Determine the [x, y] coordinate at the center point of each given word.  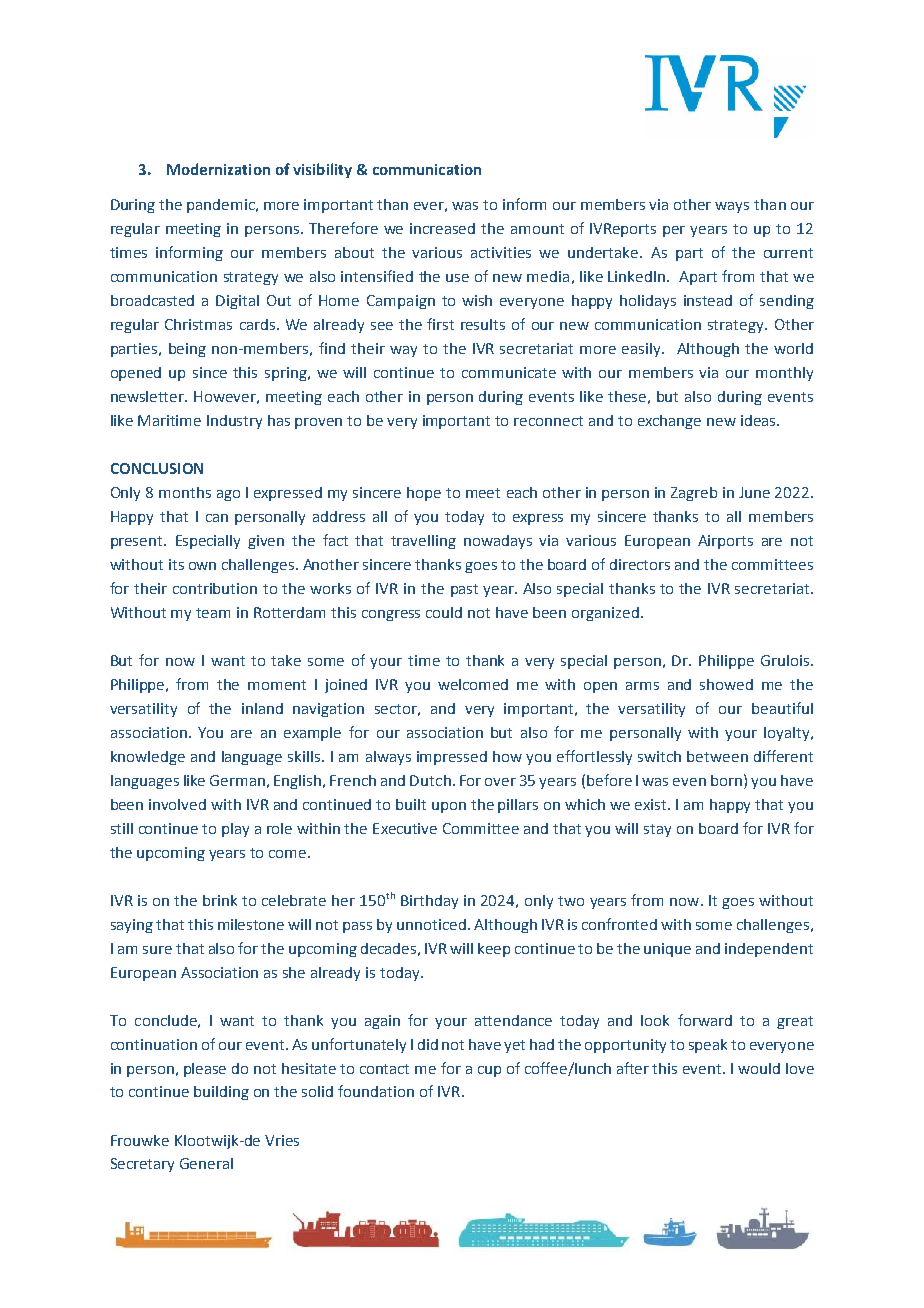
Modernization [218, 169]
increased [442, 228]
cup [489, 1071]
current [788, 253]
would [759, 1068]
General [206, 1163]
